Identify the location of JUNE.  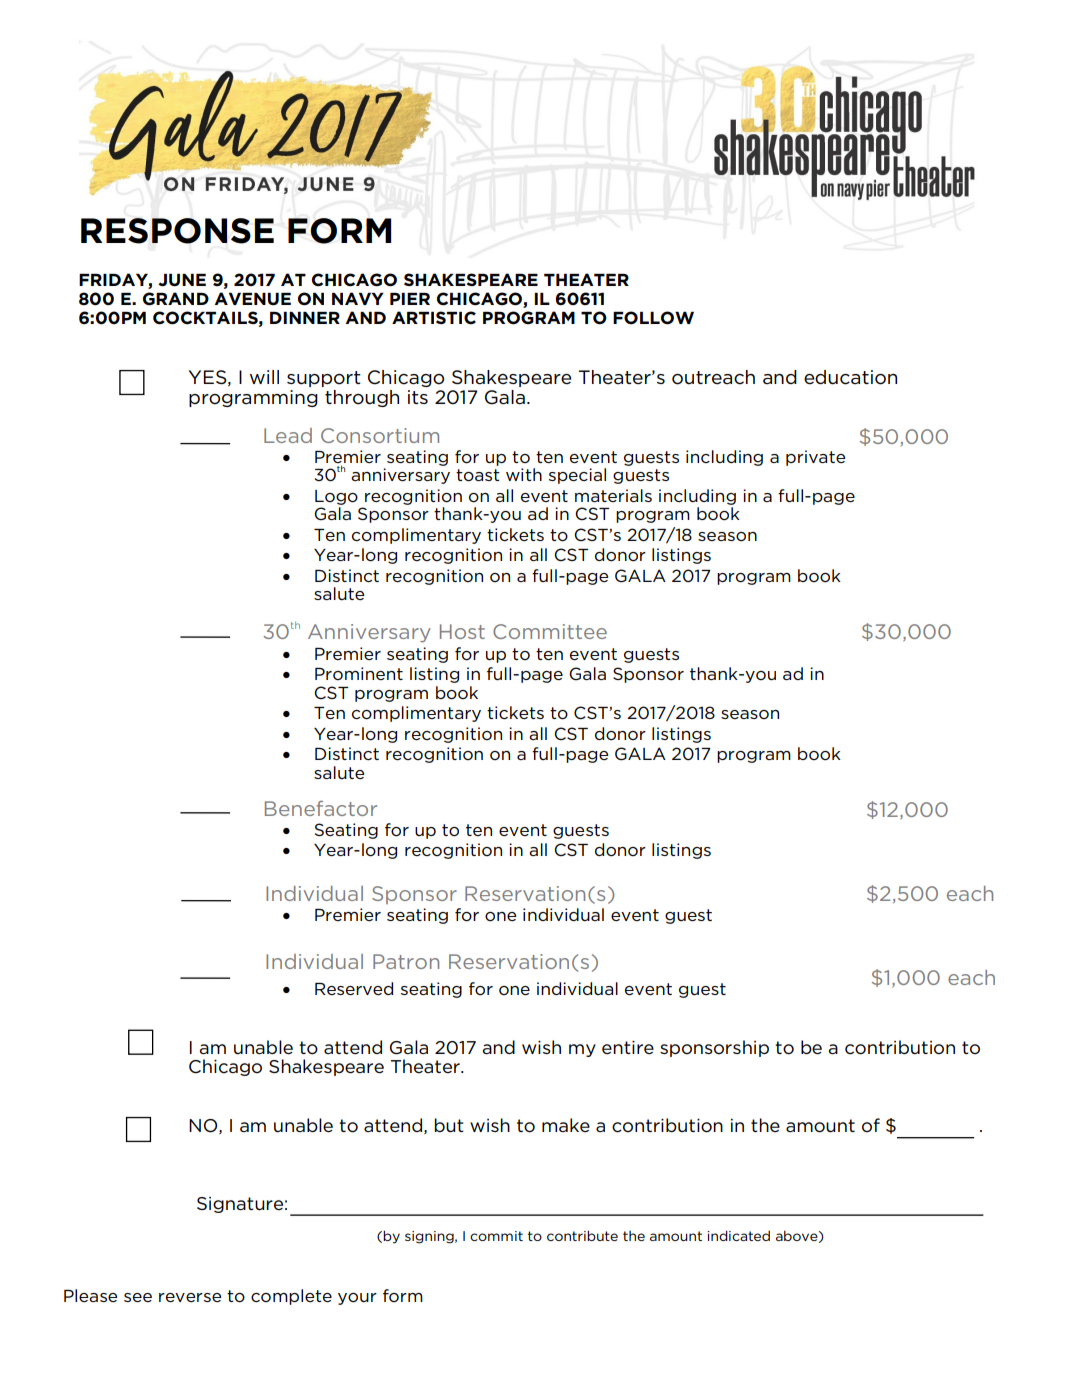
(182, 280).
